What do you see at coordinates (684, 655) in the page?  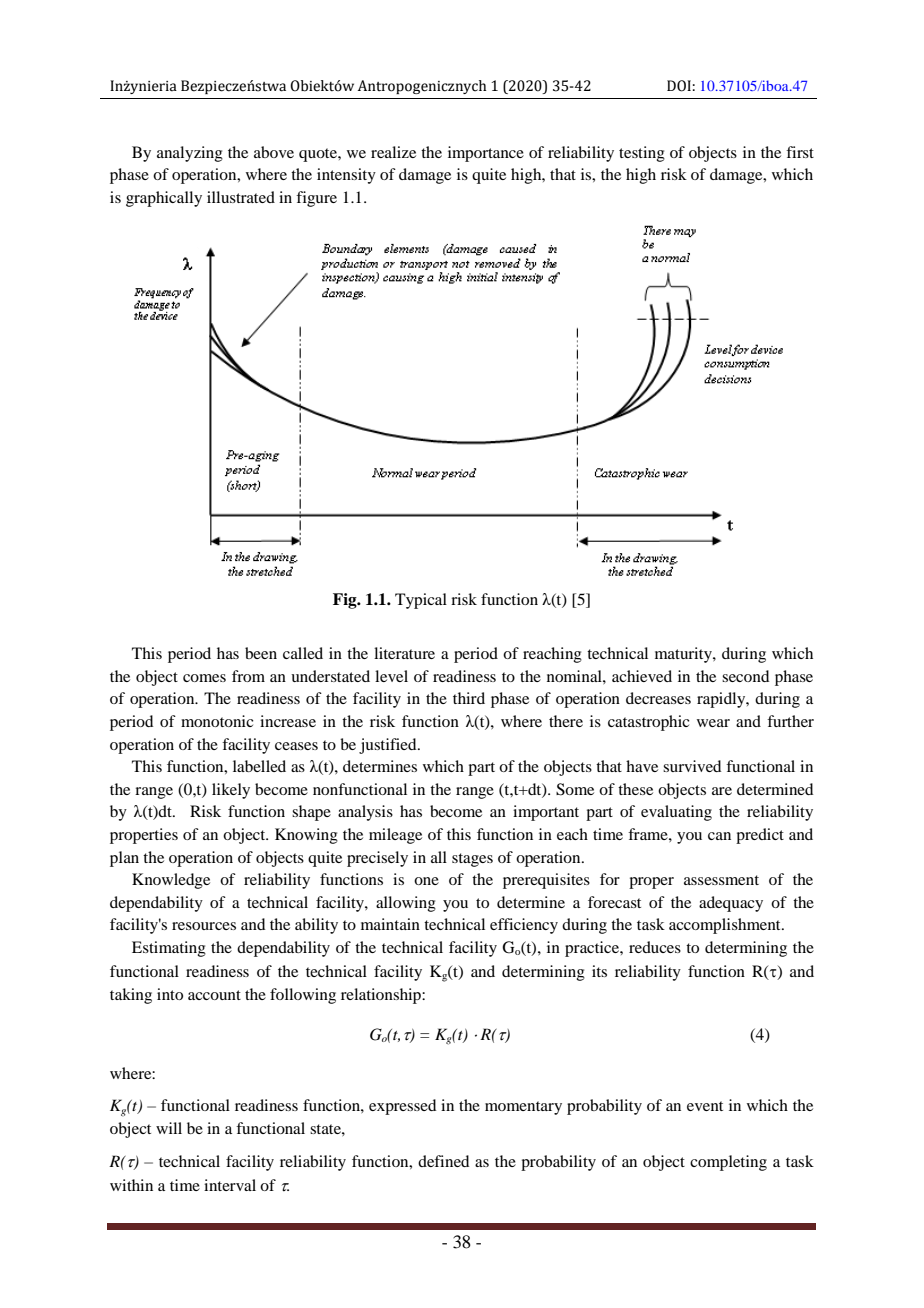 I see `maturity` at bounding box center [684, 655].
